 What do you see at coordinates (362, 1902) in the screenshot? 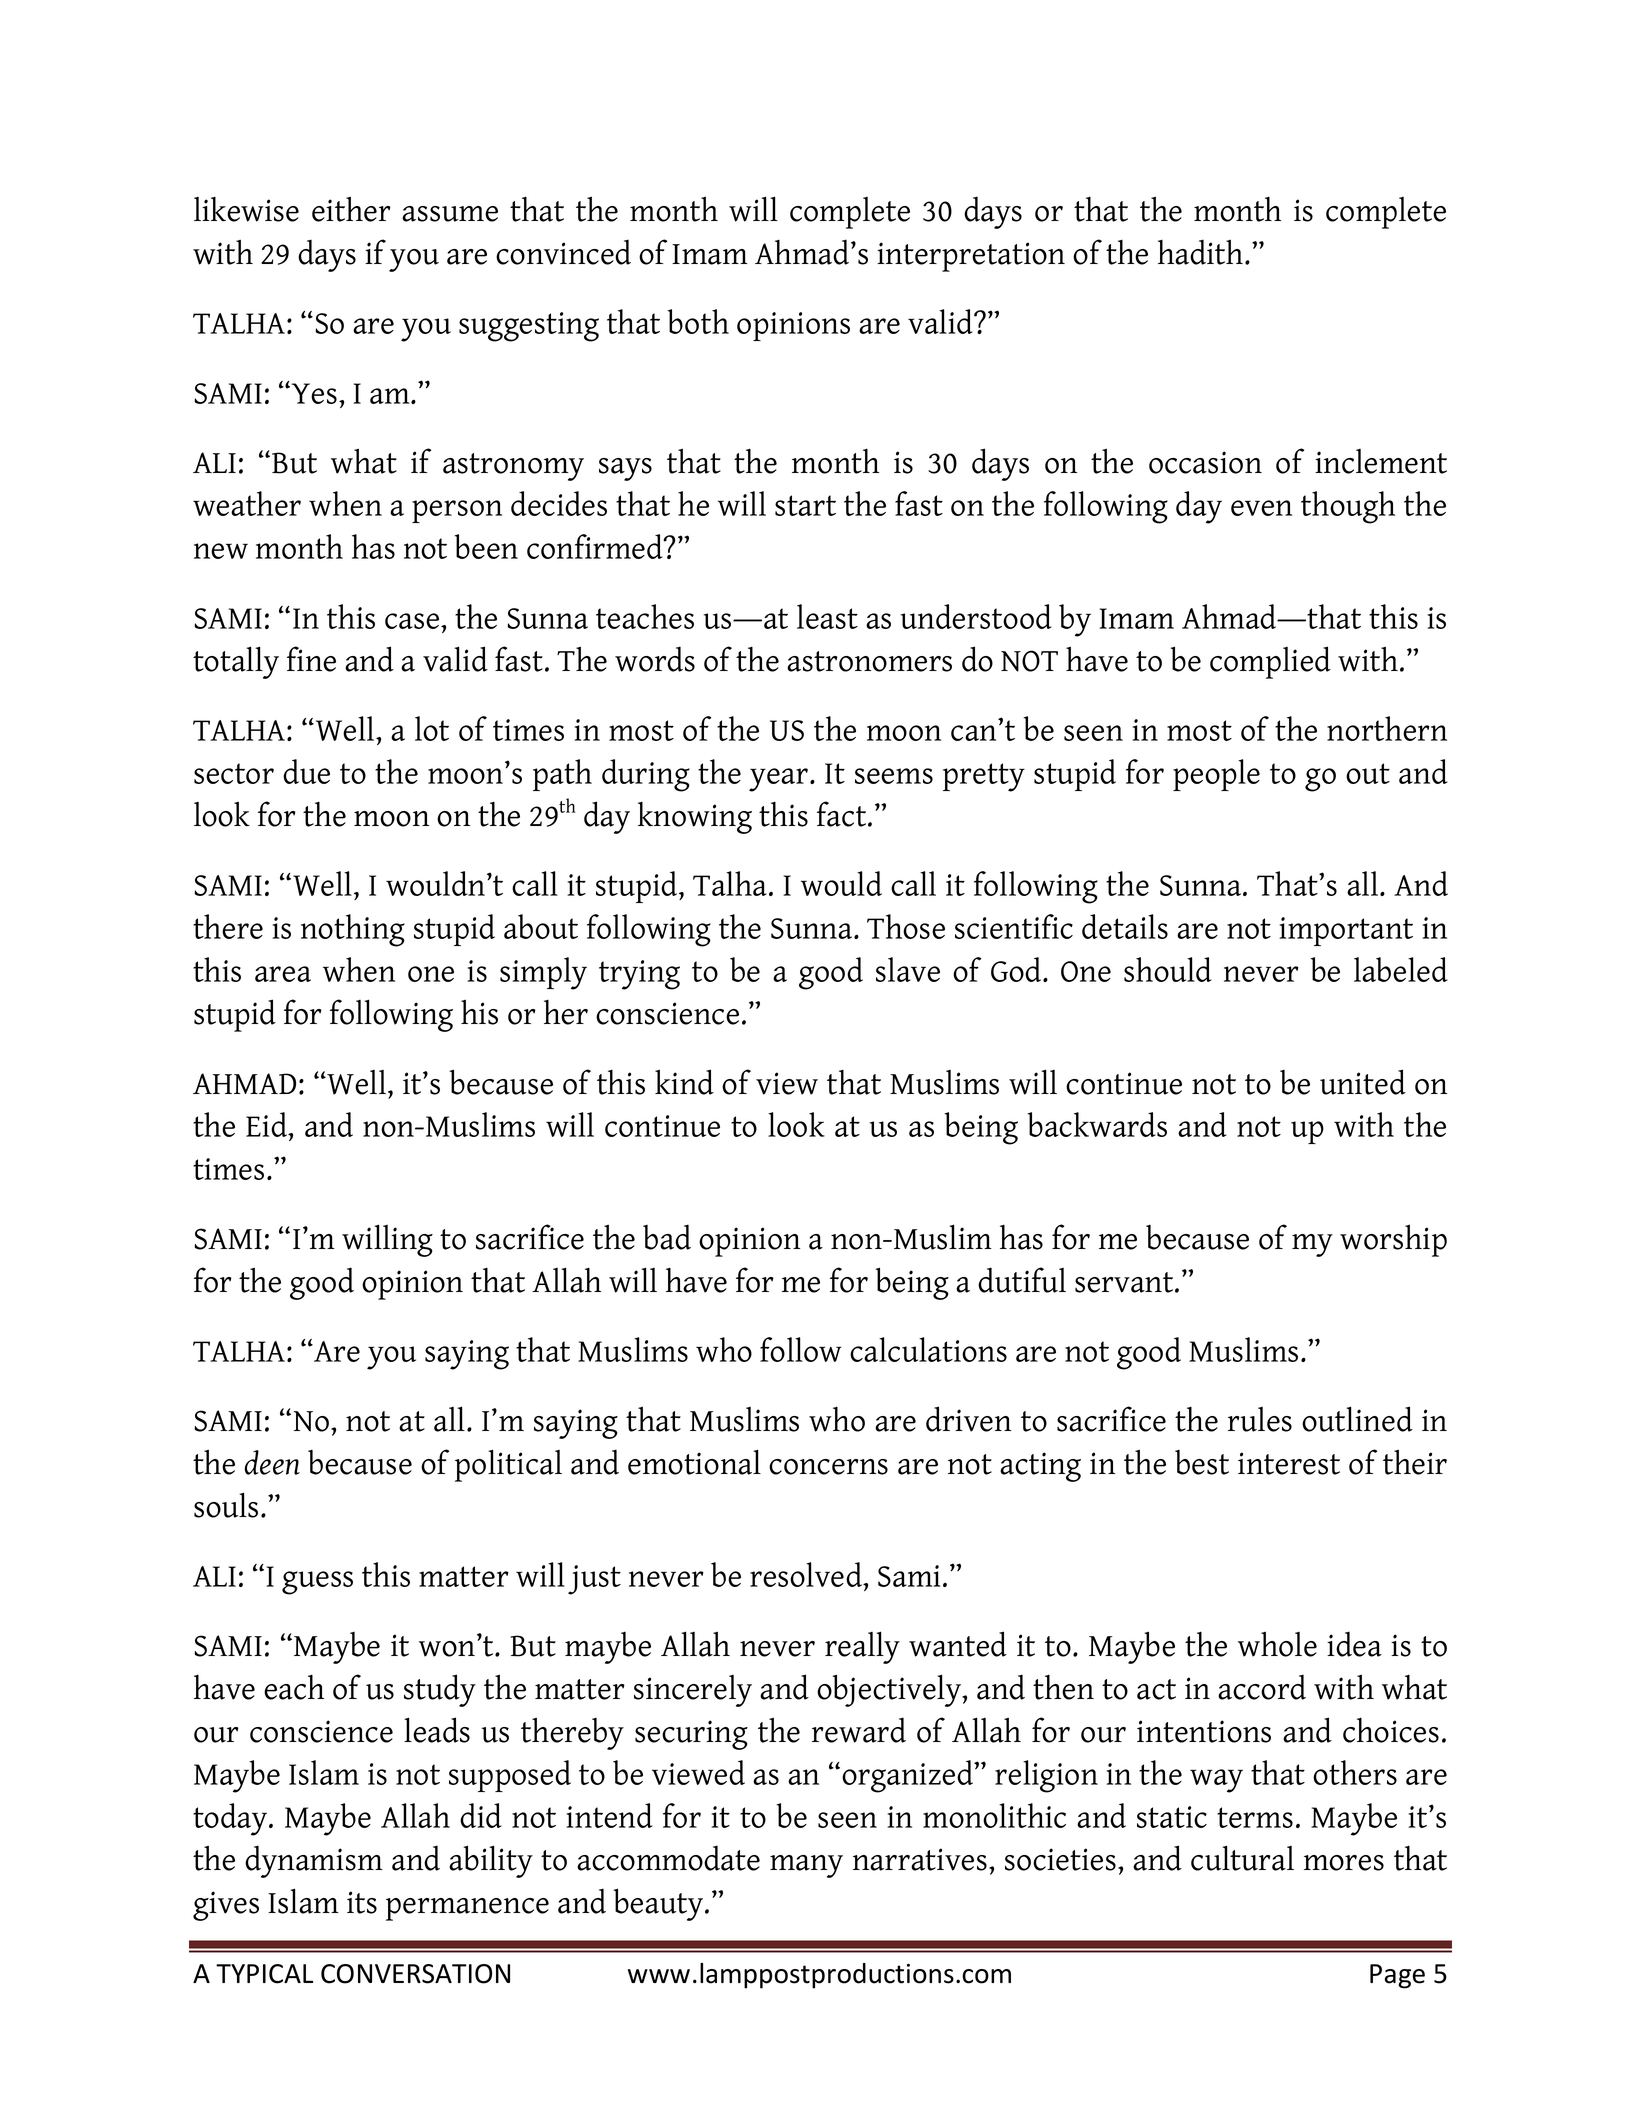
I see `its` at bounding box center [362, 1902].
